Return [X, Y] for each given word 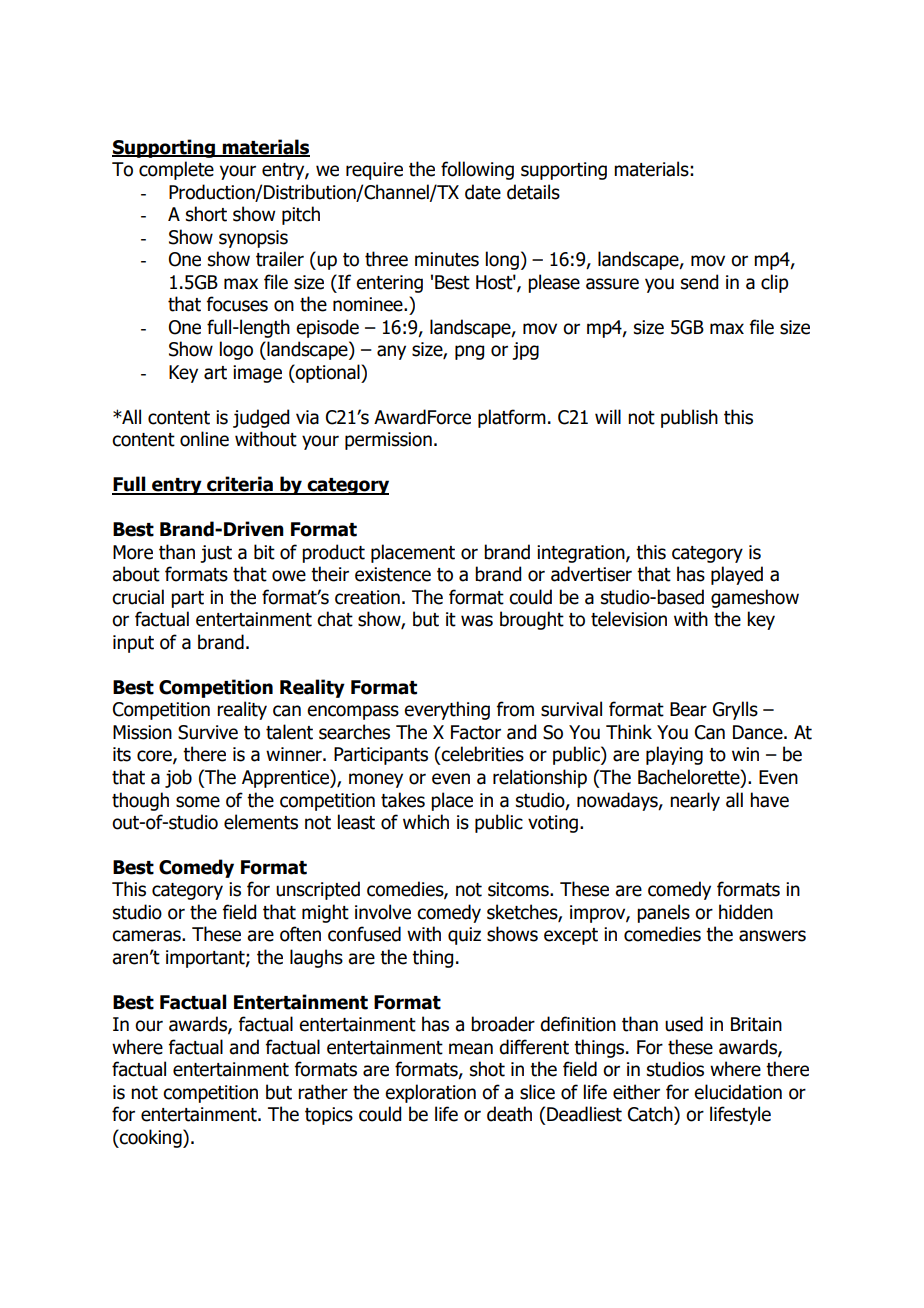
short [206, 214]
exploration [430, 1093]
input [133, 644]
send [699, 282]
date [483, 192]
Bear [688, 709]
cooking [151, 1138]
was [477, 621]
